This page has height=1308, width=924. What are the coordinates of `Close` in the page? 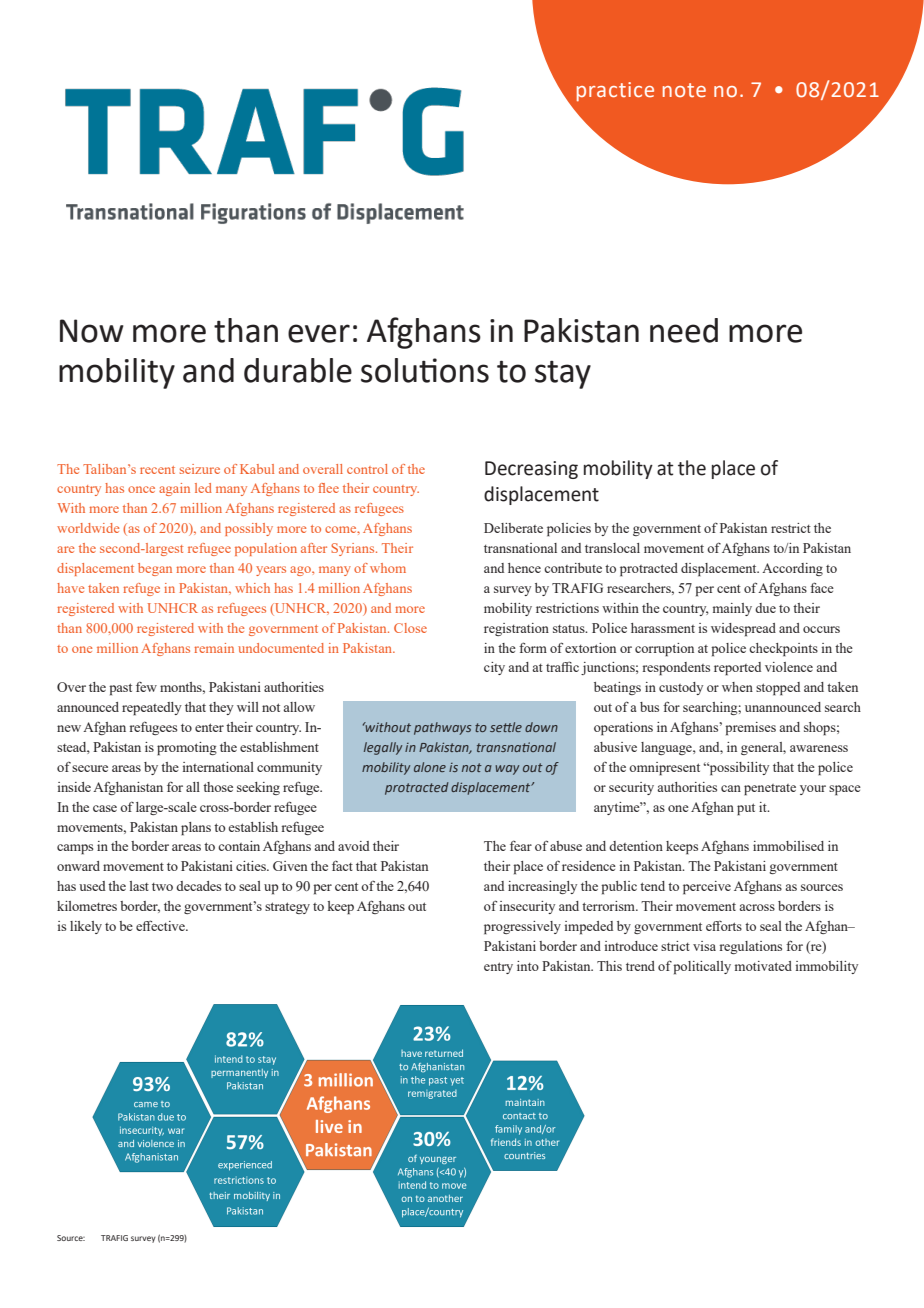 It's located at (410, 628).
